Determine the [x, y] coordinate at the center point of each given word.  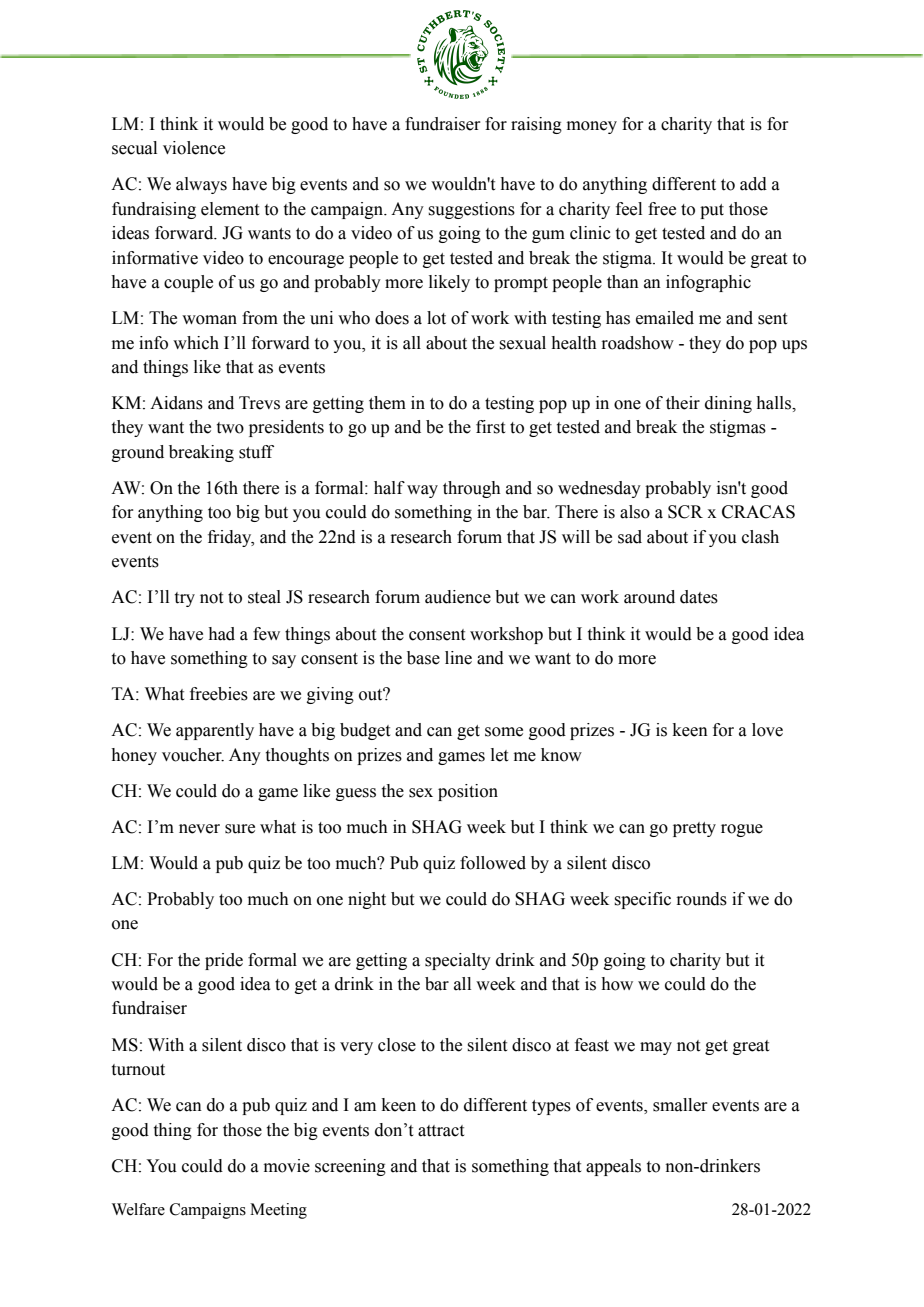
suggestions [472, 210]
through [472, 489]
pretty [694, 829]
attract [441, 1131]
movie [287, 1166]
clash [760, 537]
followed [493, 863]
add [753, 184]
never [199, 829]
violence [194, 148]
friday [231, 538]
